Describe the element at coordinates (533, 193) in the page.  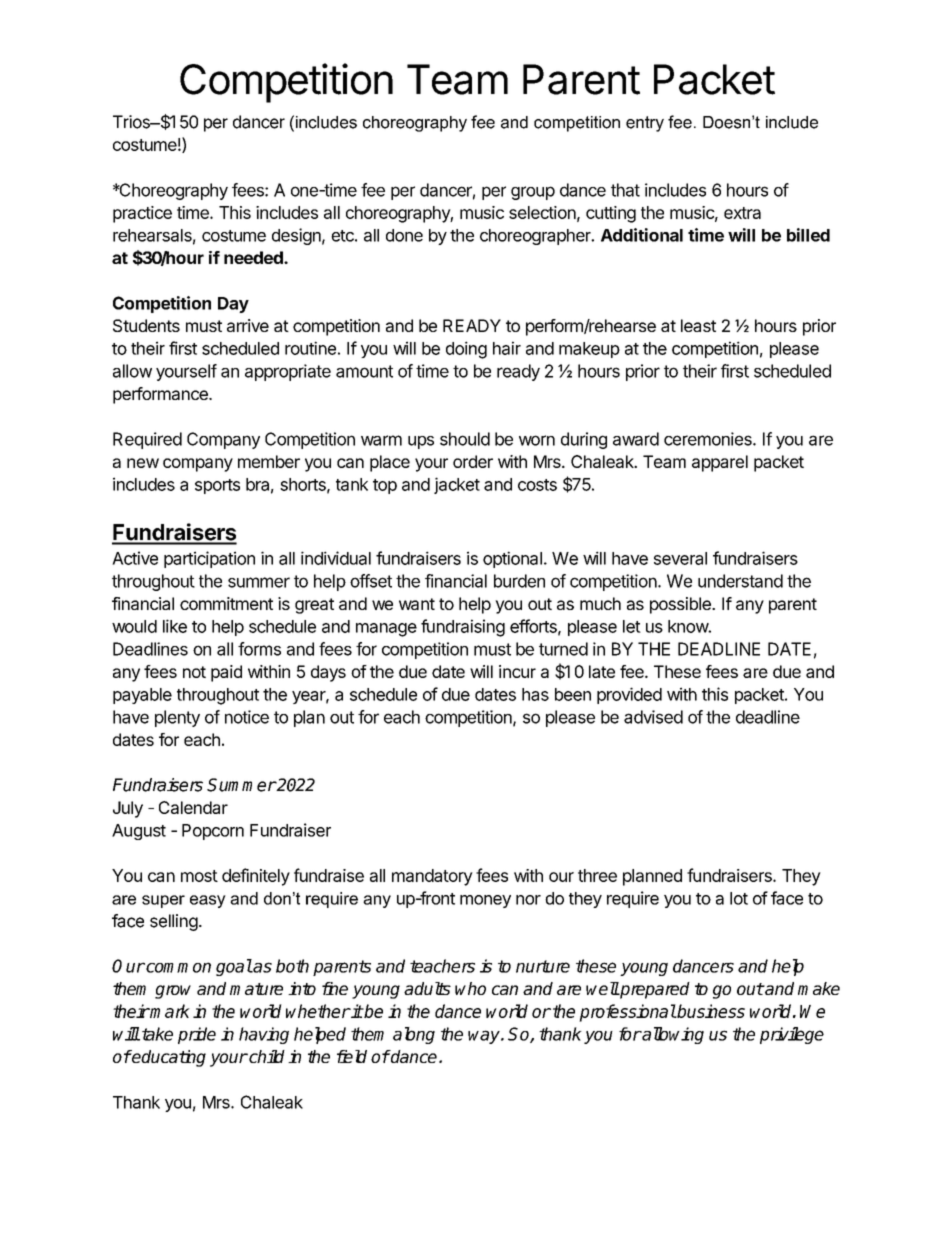
I see `group` at that location.
